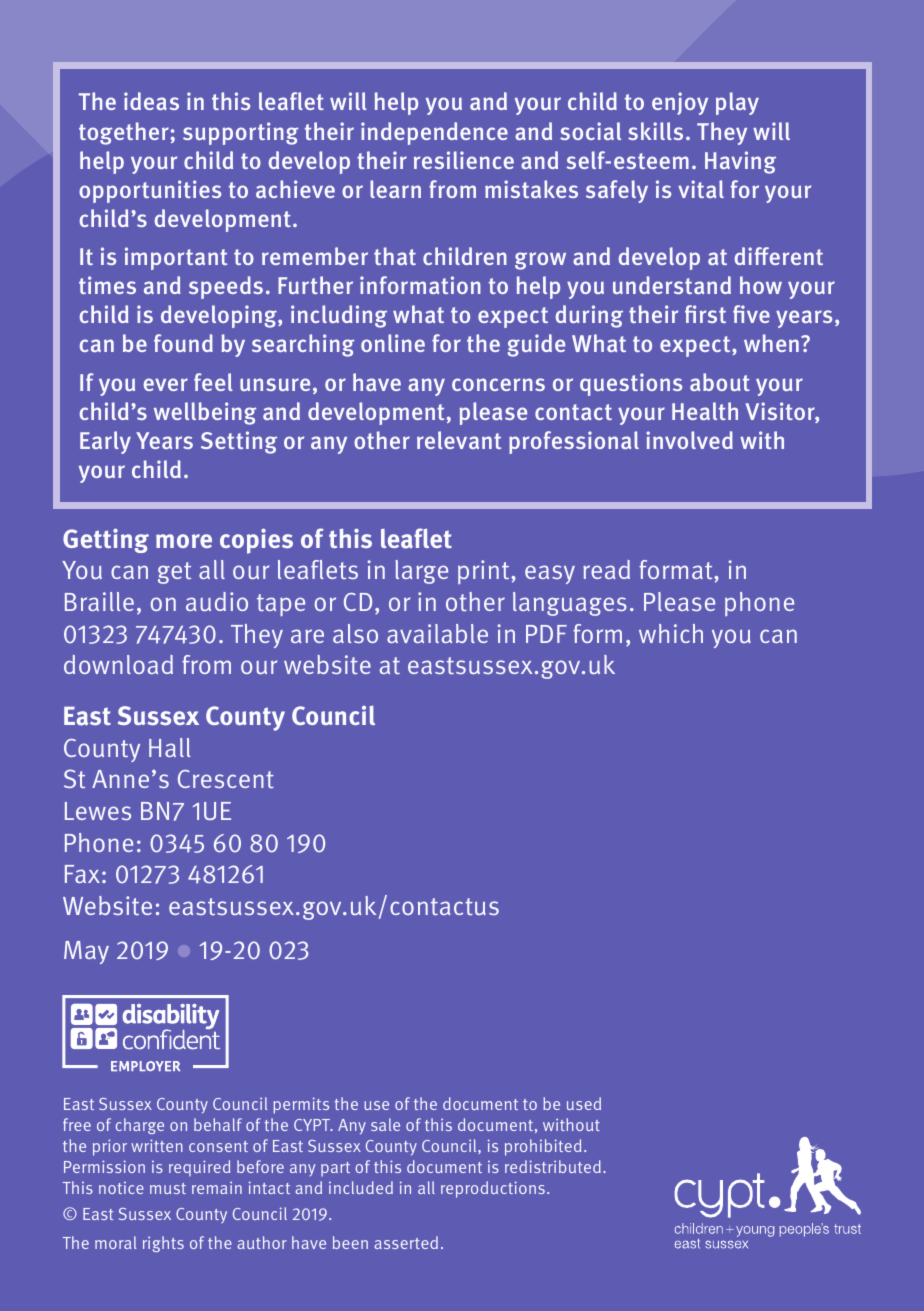 This screenshot has height=1311, width=924. What do you see at coordinates (124, 133) in the screenshot?
I see `together` at bounding box center [124, 133].
